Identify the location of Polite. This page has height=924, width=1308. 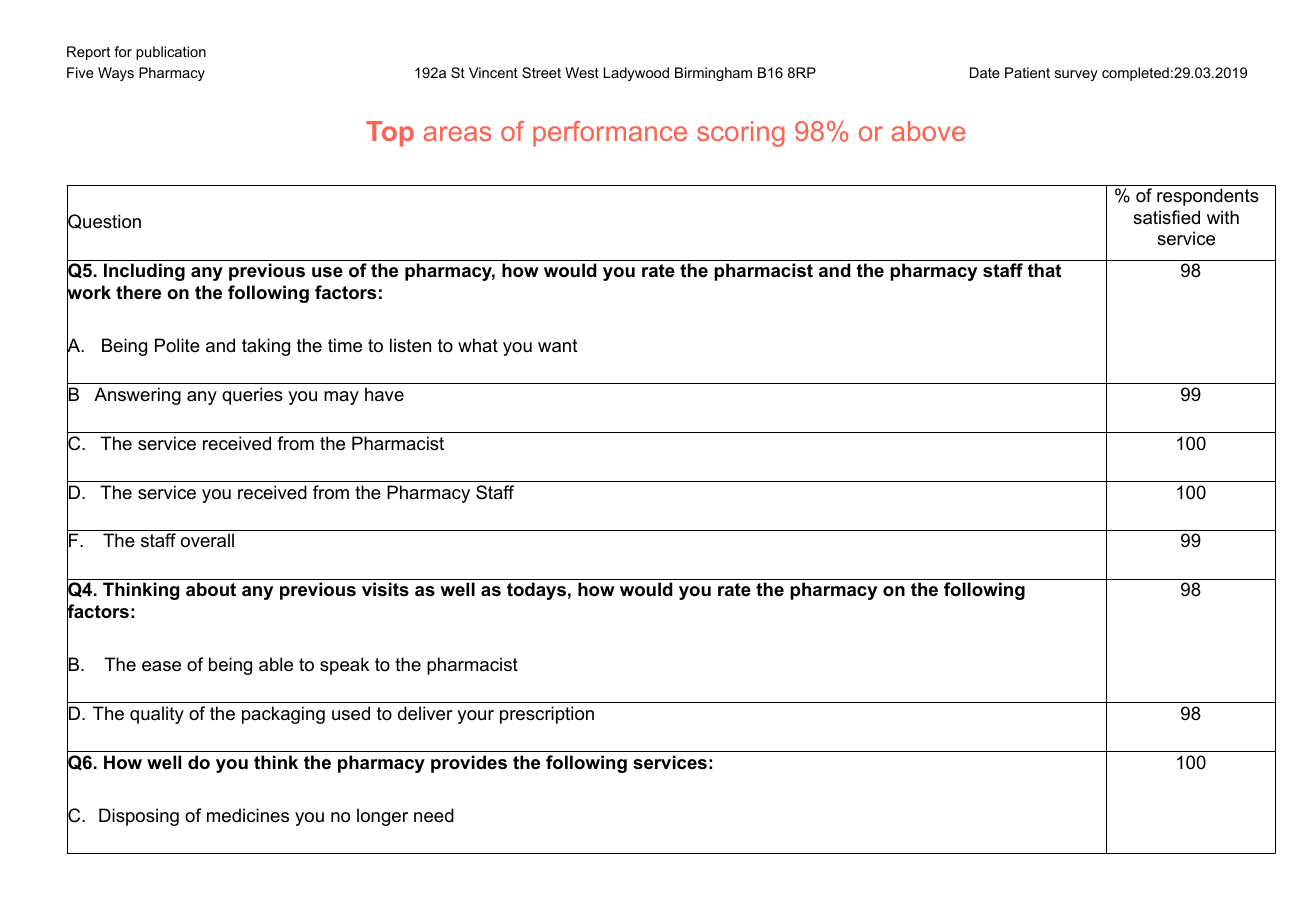
(177, 345).
